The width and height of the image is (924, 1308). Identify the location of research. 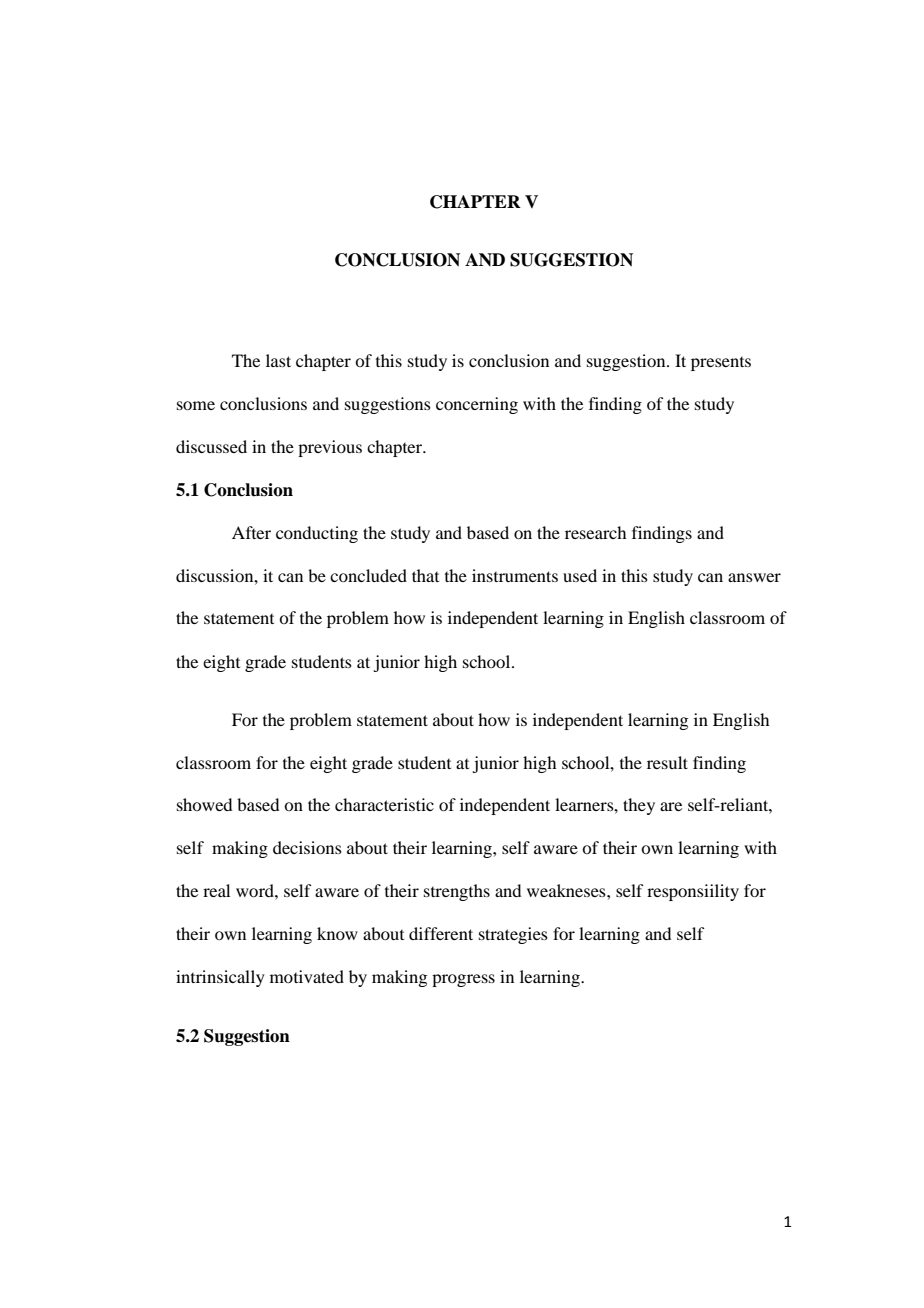
(595, 532).
